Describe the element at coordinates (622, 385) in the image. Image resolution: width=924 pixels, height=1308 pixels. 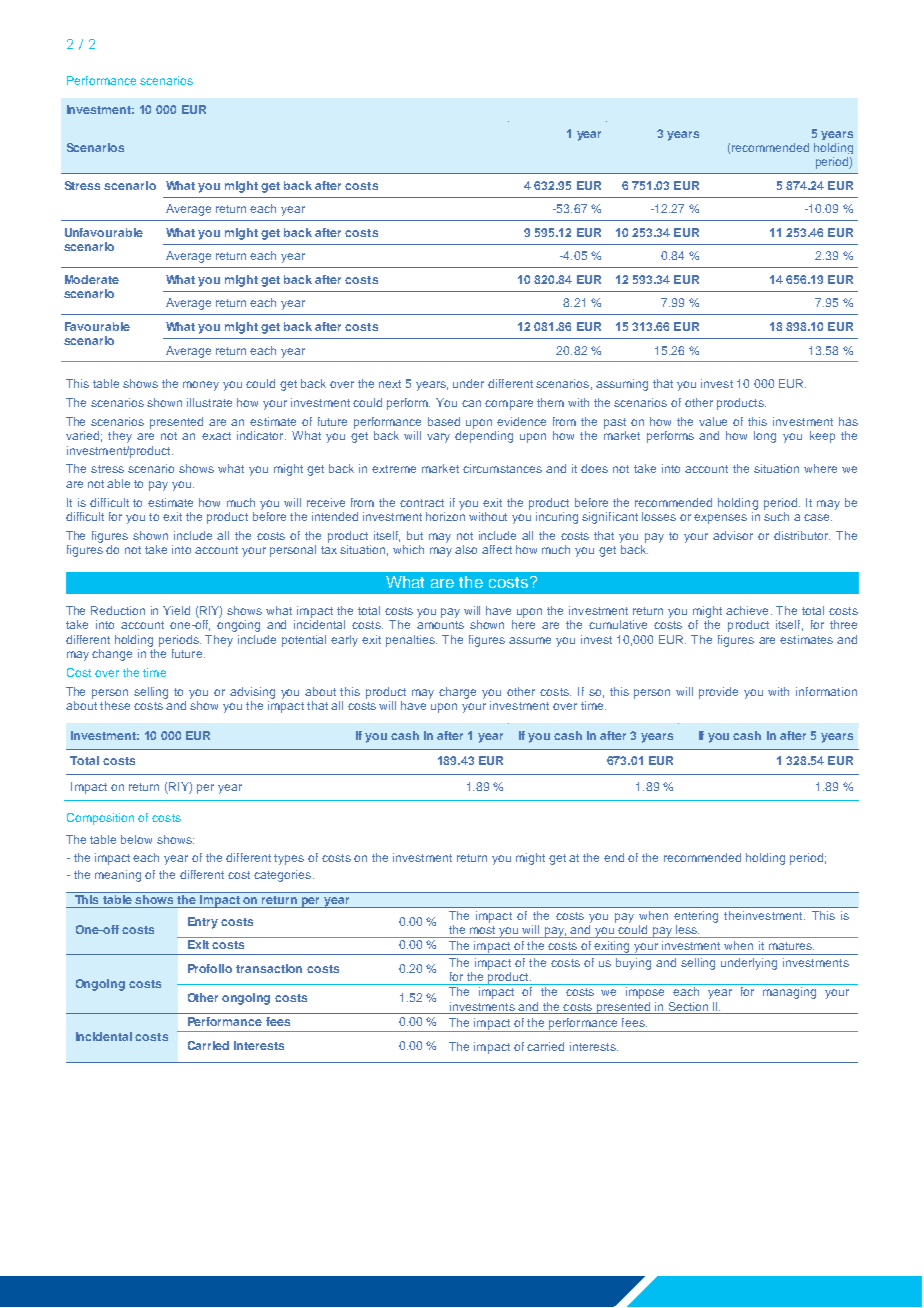
I see `assuming` at that location.
